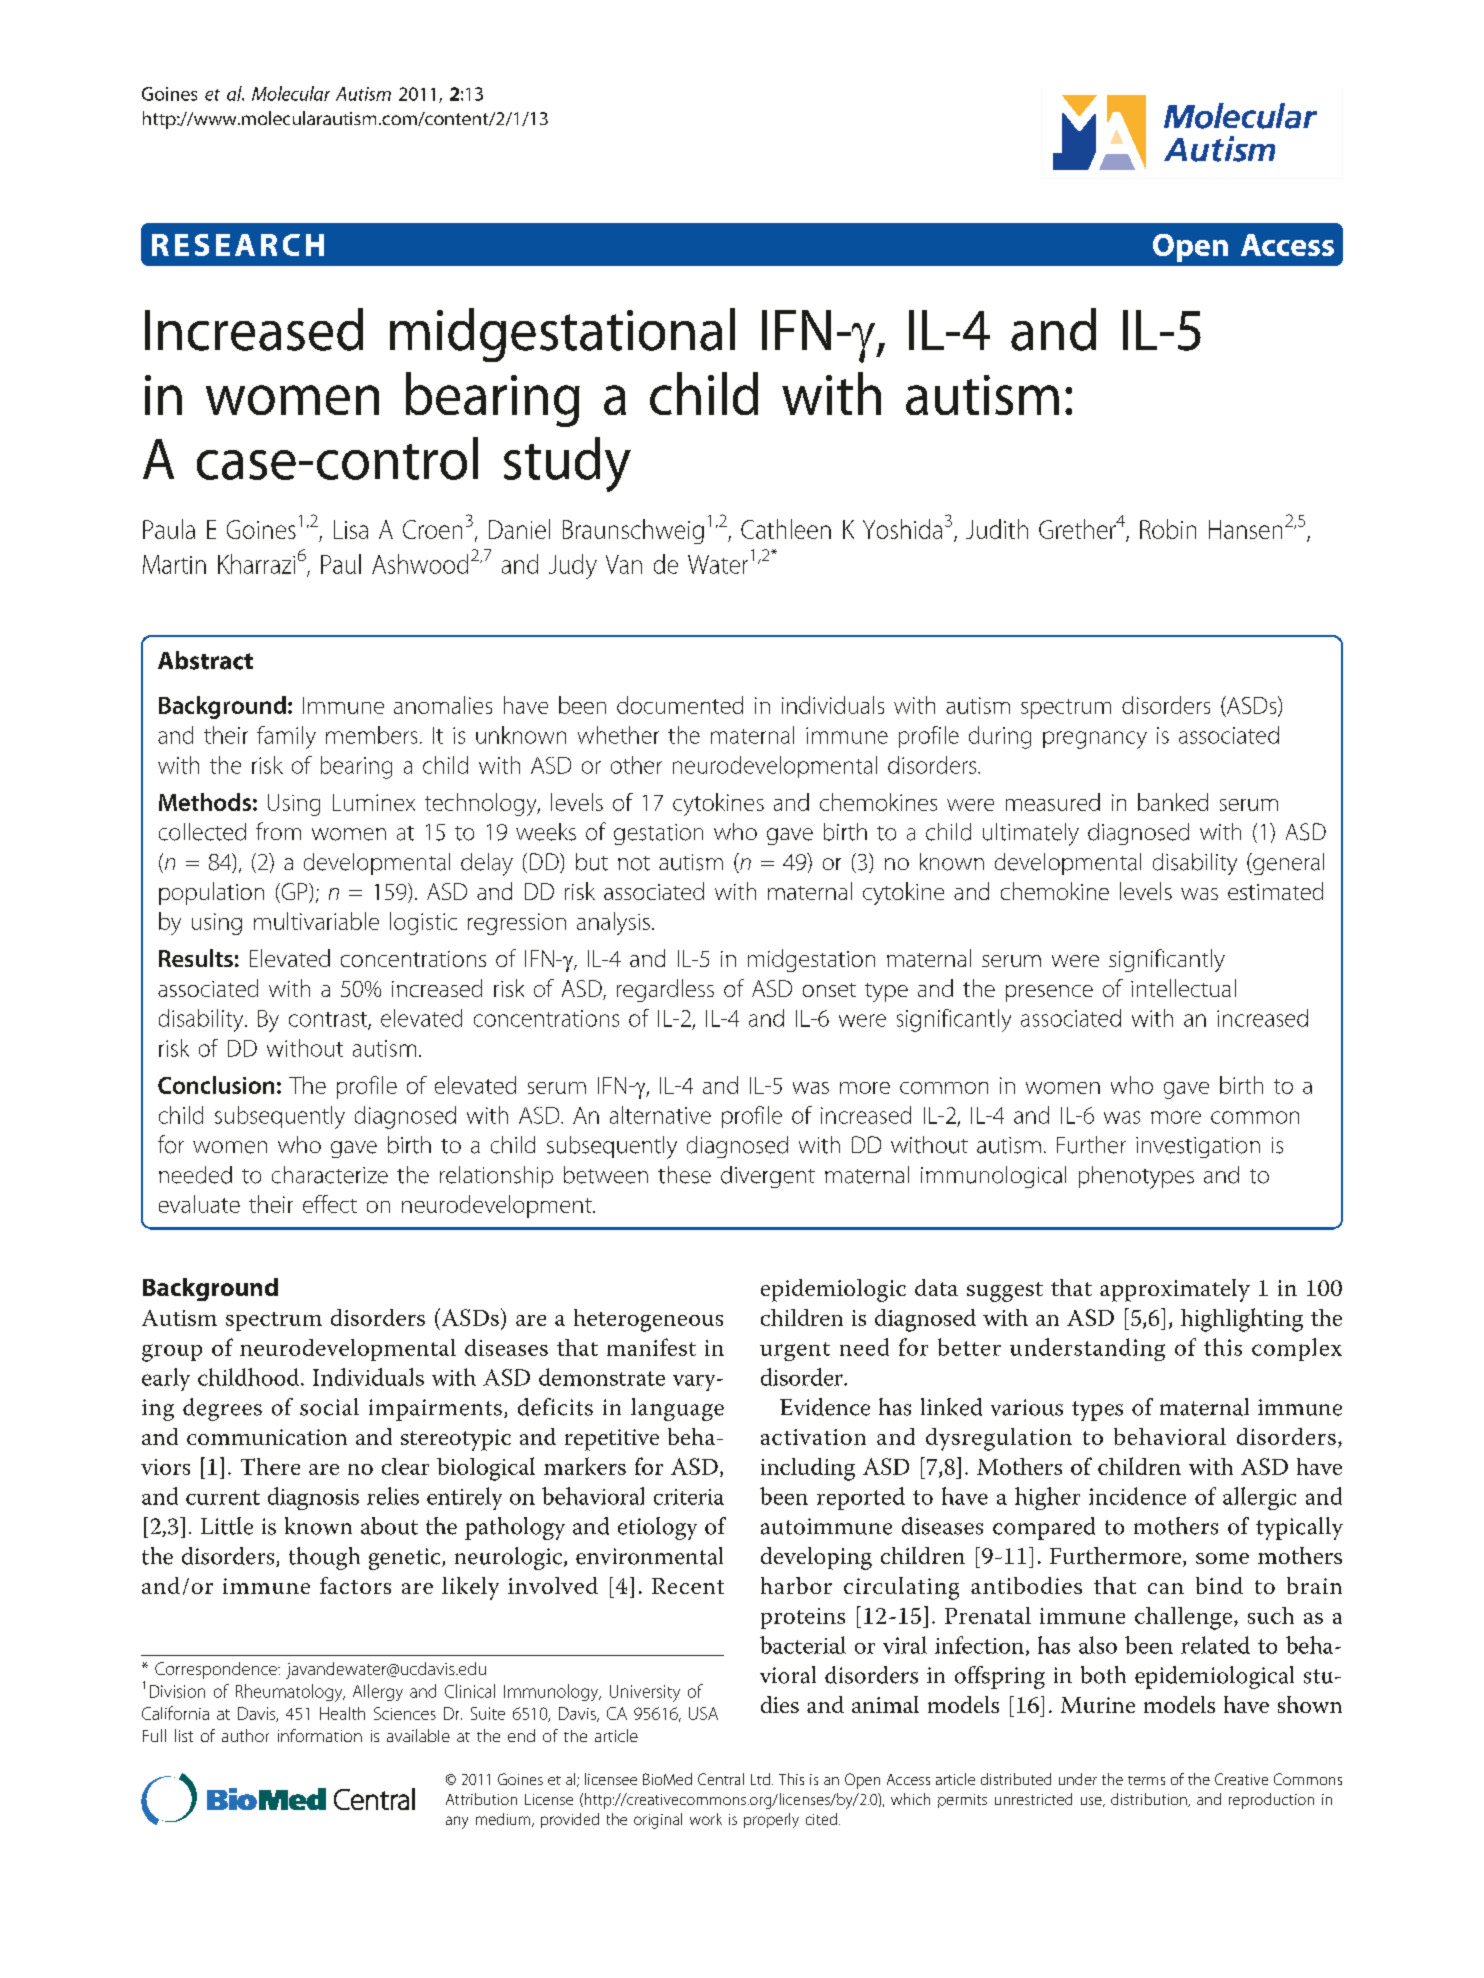  Describe the element at coordinates (320, 1735) in the page. I see `information` at that location.
